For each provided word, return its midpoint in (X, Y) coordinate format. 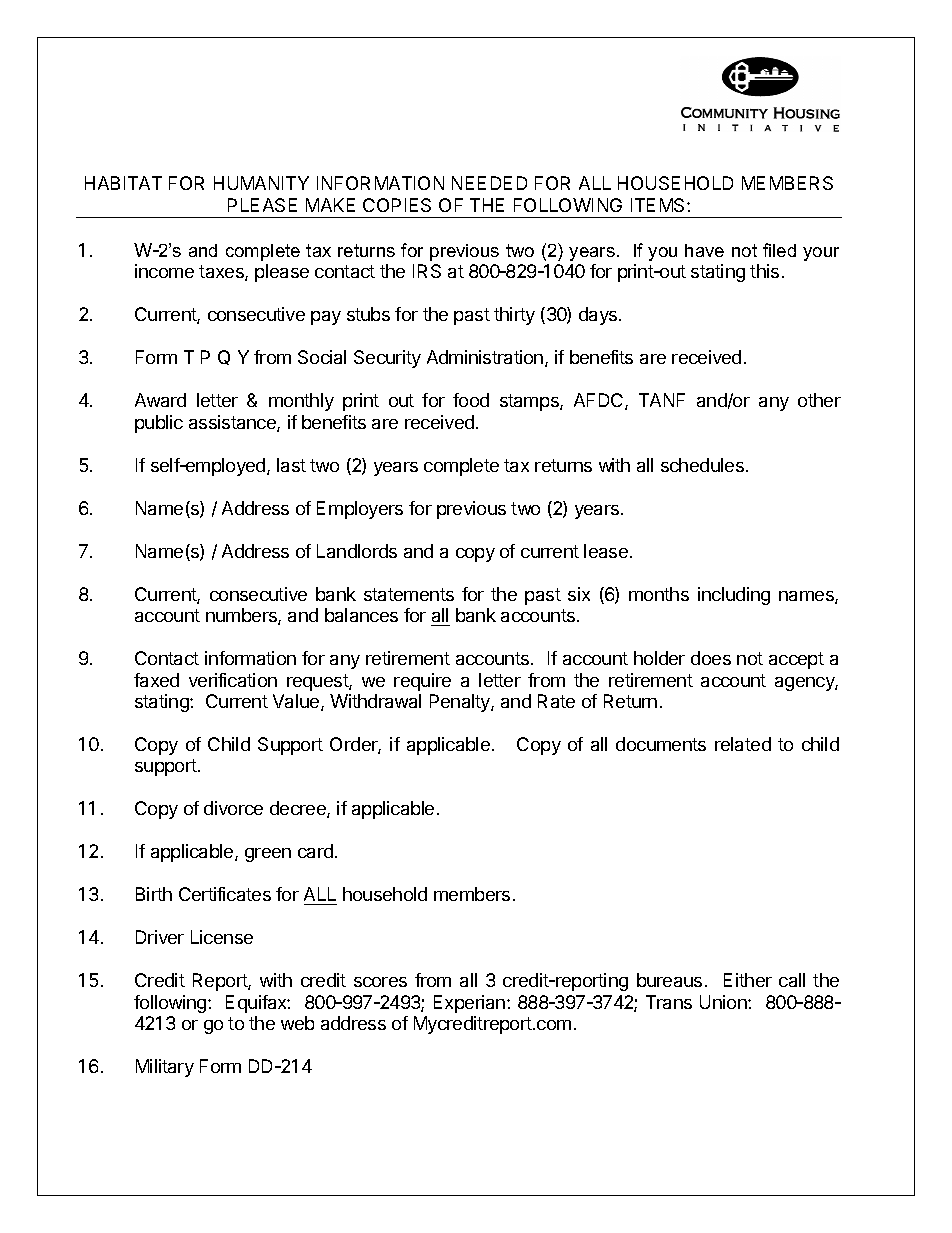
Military (165, 1068)
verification (233, 680)
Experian (469, 1004)
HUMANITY (261, 183)
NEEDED (489, 183)
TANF (662, 400)
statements (409, 594)
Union (724, 1002)
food (471, 400)
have (704, 250)
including (734, 596)
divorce (233, 808)
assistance (233, 423)
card (315, 851)
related (743, 744)
